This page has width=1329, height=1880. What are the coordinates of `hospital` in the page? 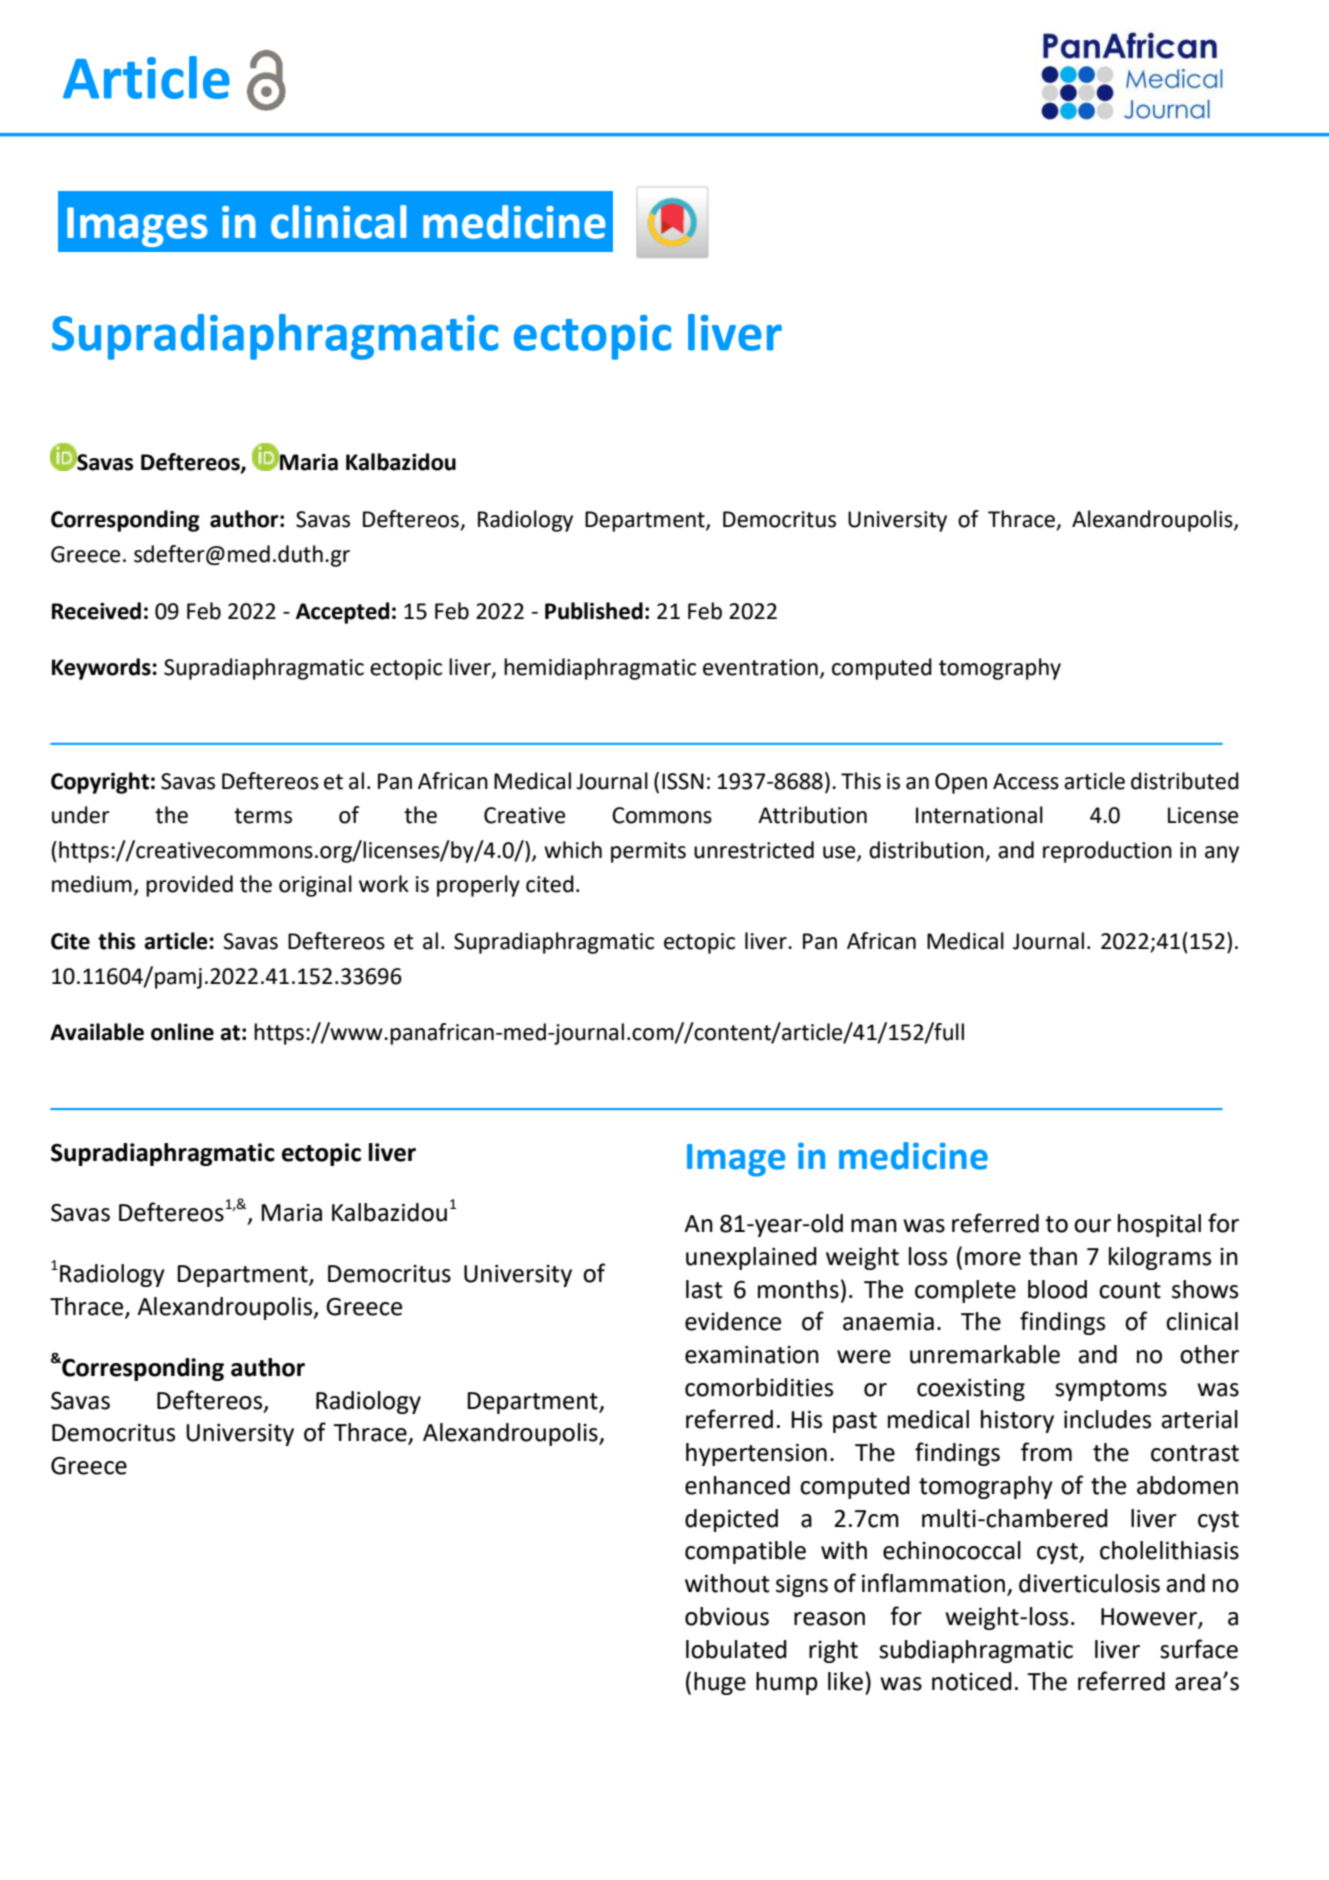 It's located at (1159, 1225).
